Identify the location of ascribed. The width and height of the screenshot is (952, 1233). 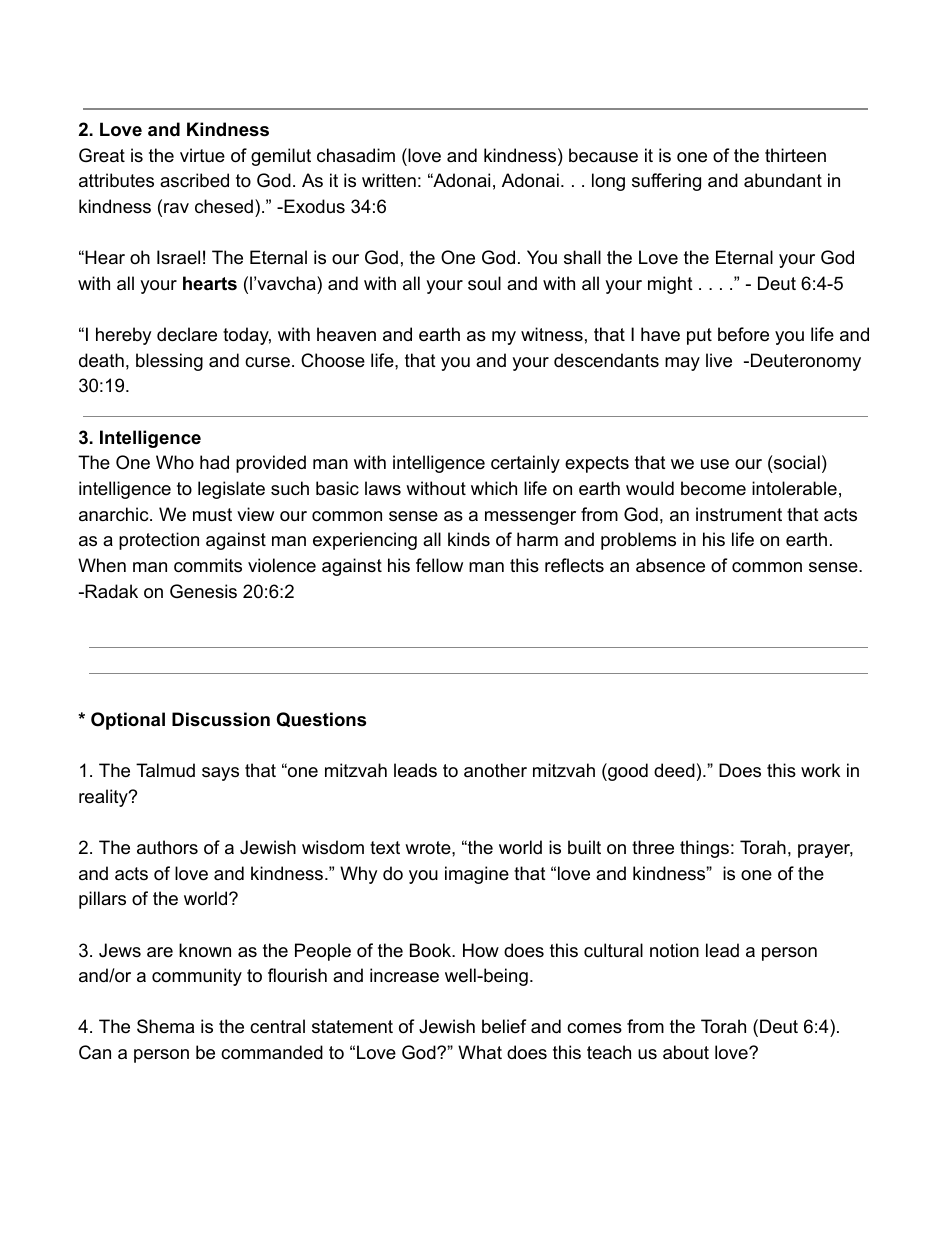
(194, 180).
